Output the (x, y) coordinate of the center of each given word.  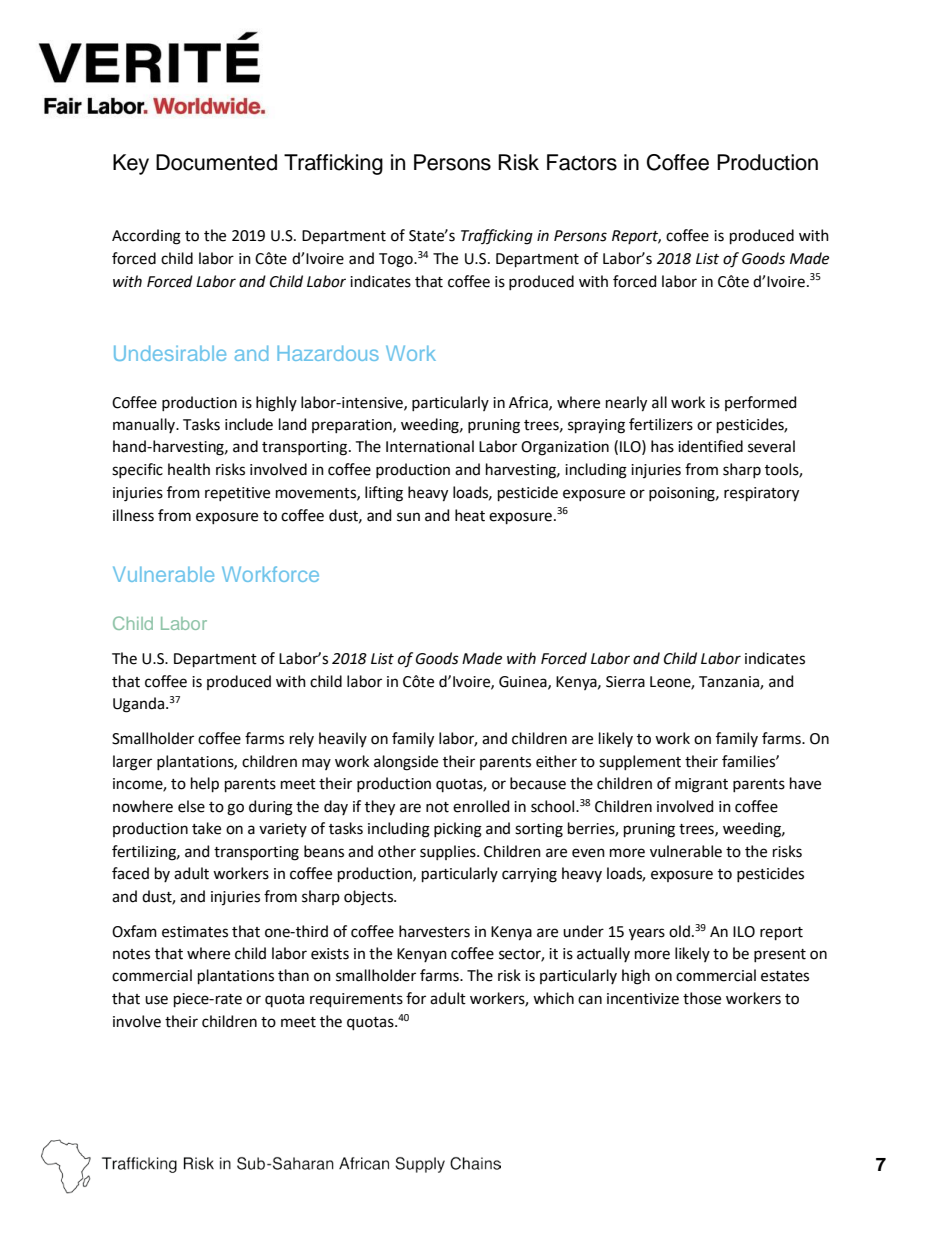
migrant (701, 785)
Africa (529, 403)
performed (760, 403)
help (205, 784)
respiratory (761, 494)
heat (470, 515)
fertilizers (661, 424)
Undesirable (170, 353)
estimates (195, 932)
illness (133, 515)
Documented (216, 162)
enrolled (481, 806)
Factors (582, 162)
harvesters (434, 931)
